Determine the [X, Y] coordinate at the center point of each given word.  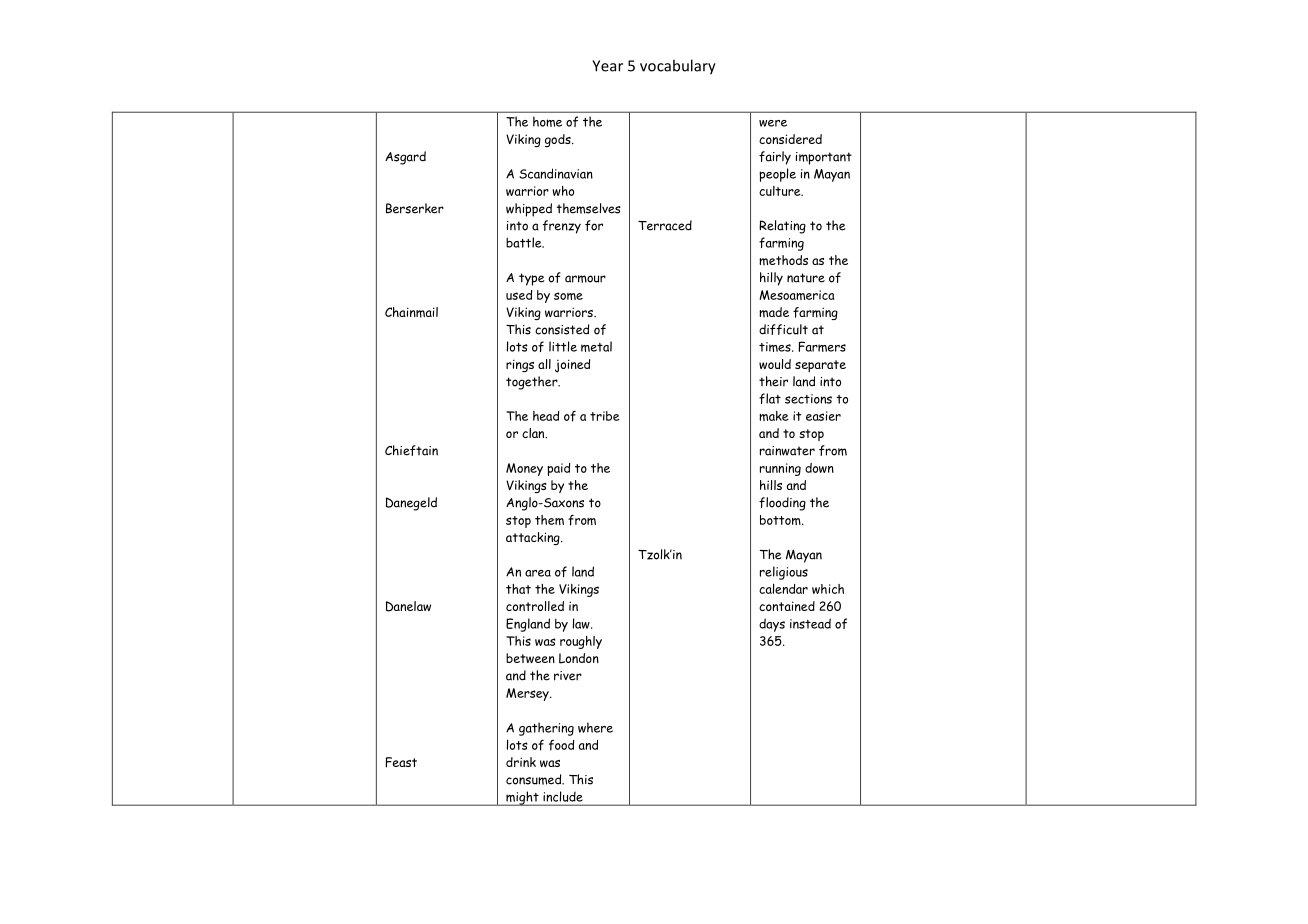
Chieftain [411, 450]
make [774, 416]
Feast [401, 762]
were [773, 123]
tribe [605, 416]
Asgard [405, 158]
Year [607, 66]
